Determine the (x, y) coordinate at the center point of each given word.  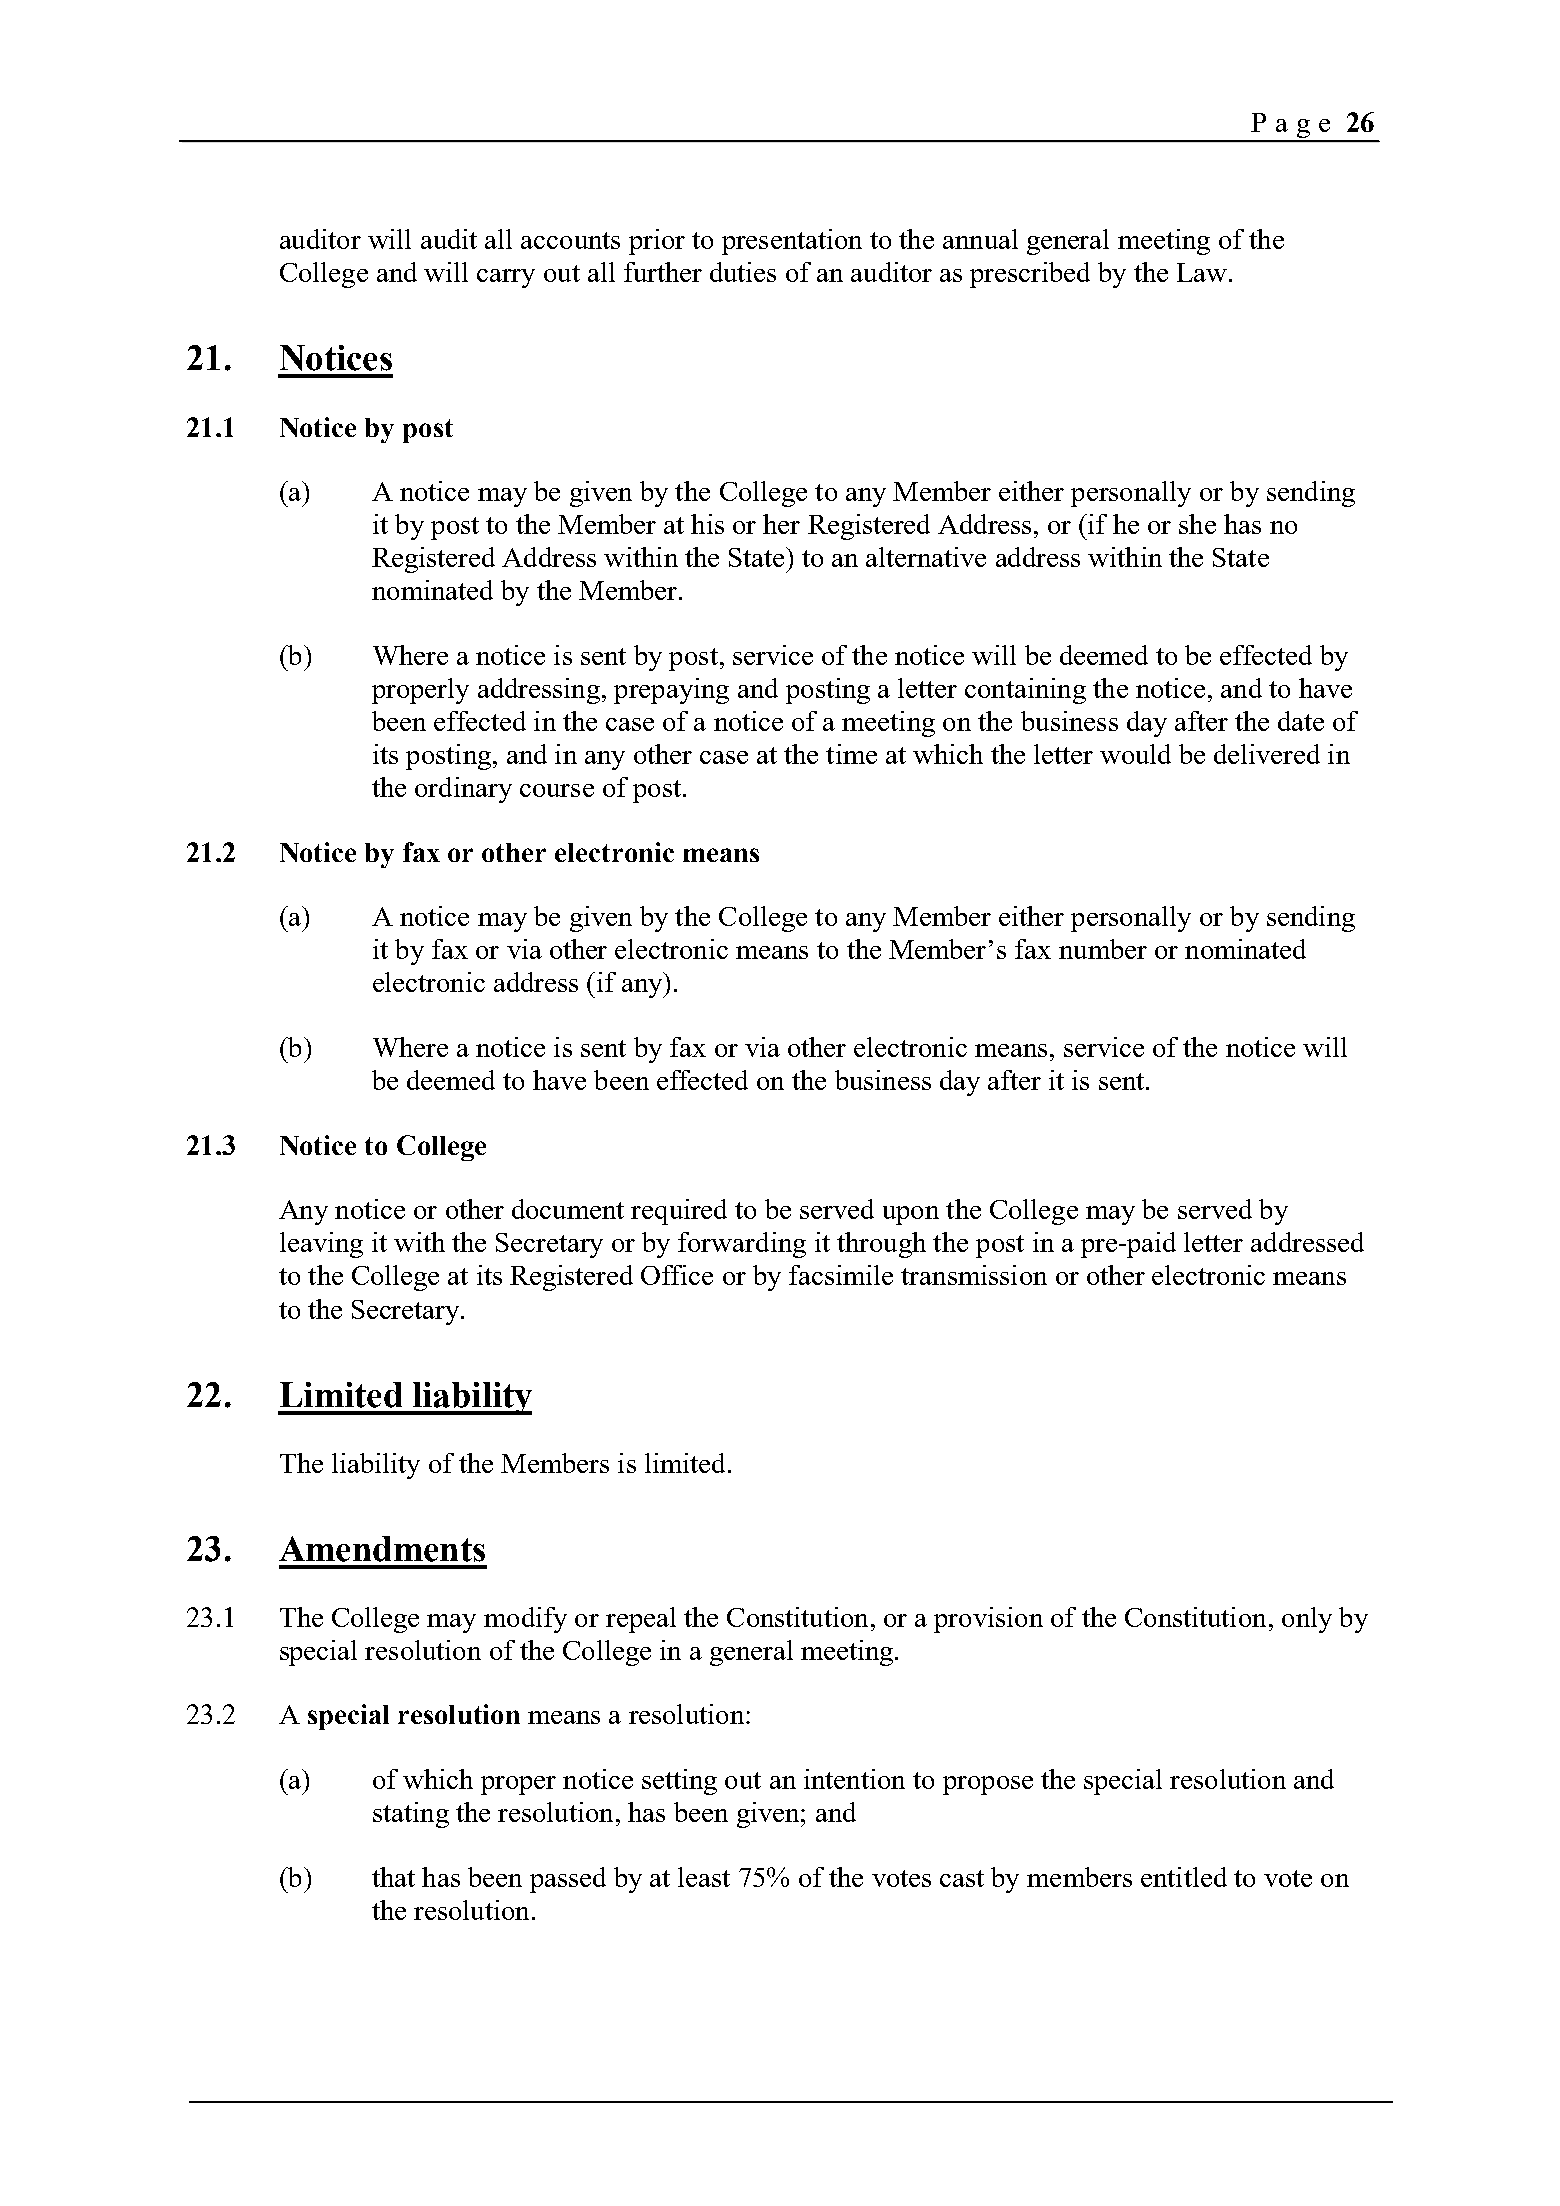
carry (506, 278)
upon (911, 1215)
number (1103, 949)
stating (411, 1815)
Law (1203, 272)
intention (854, 1779)
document (568, 1209)
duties (743, 272)
